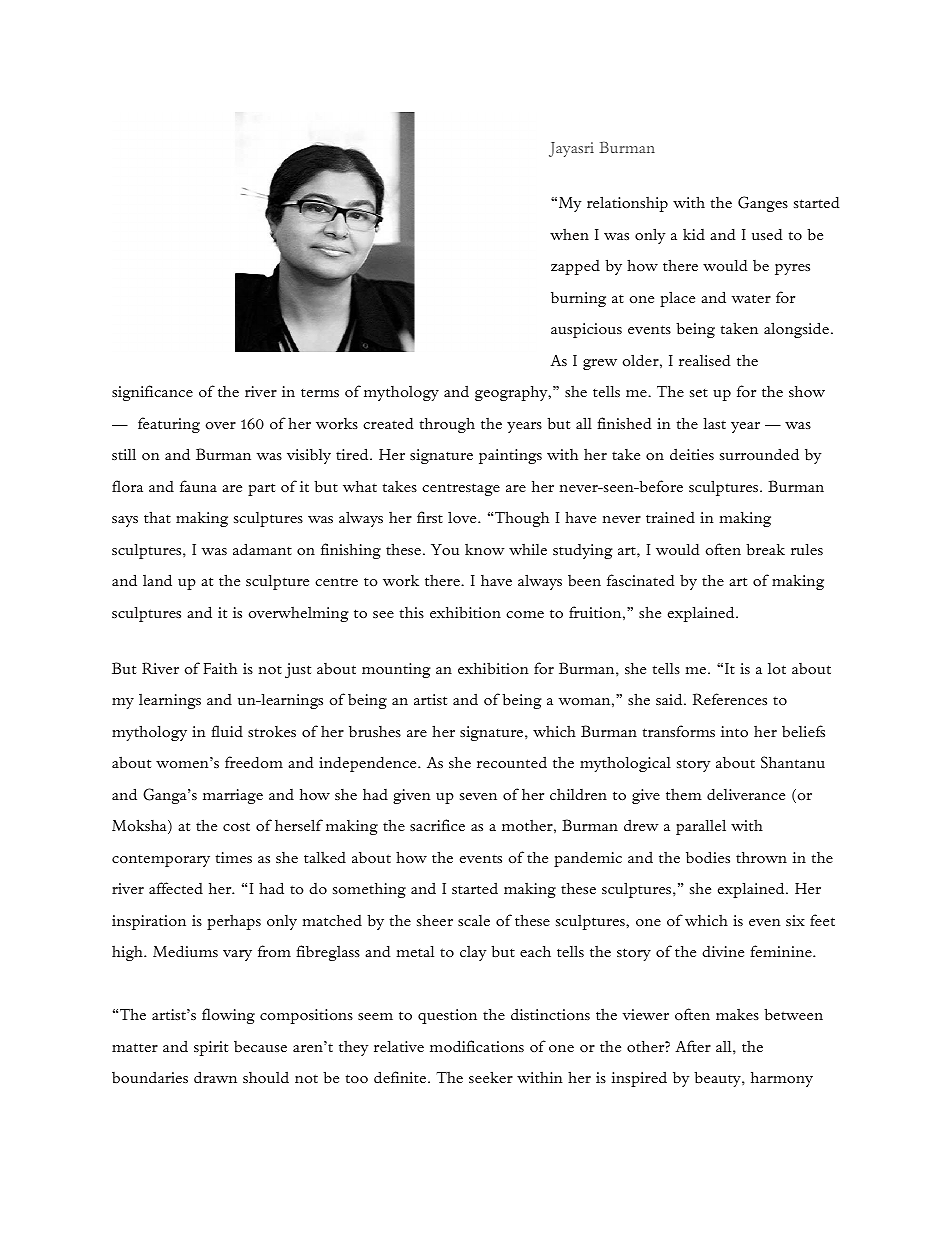 The image size is (952, 1233). I want to click on Faith, so click(220, 668).
